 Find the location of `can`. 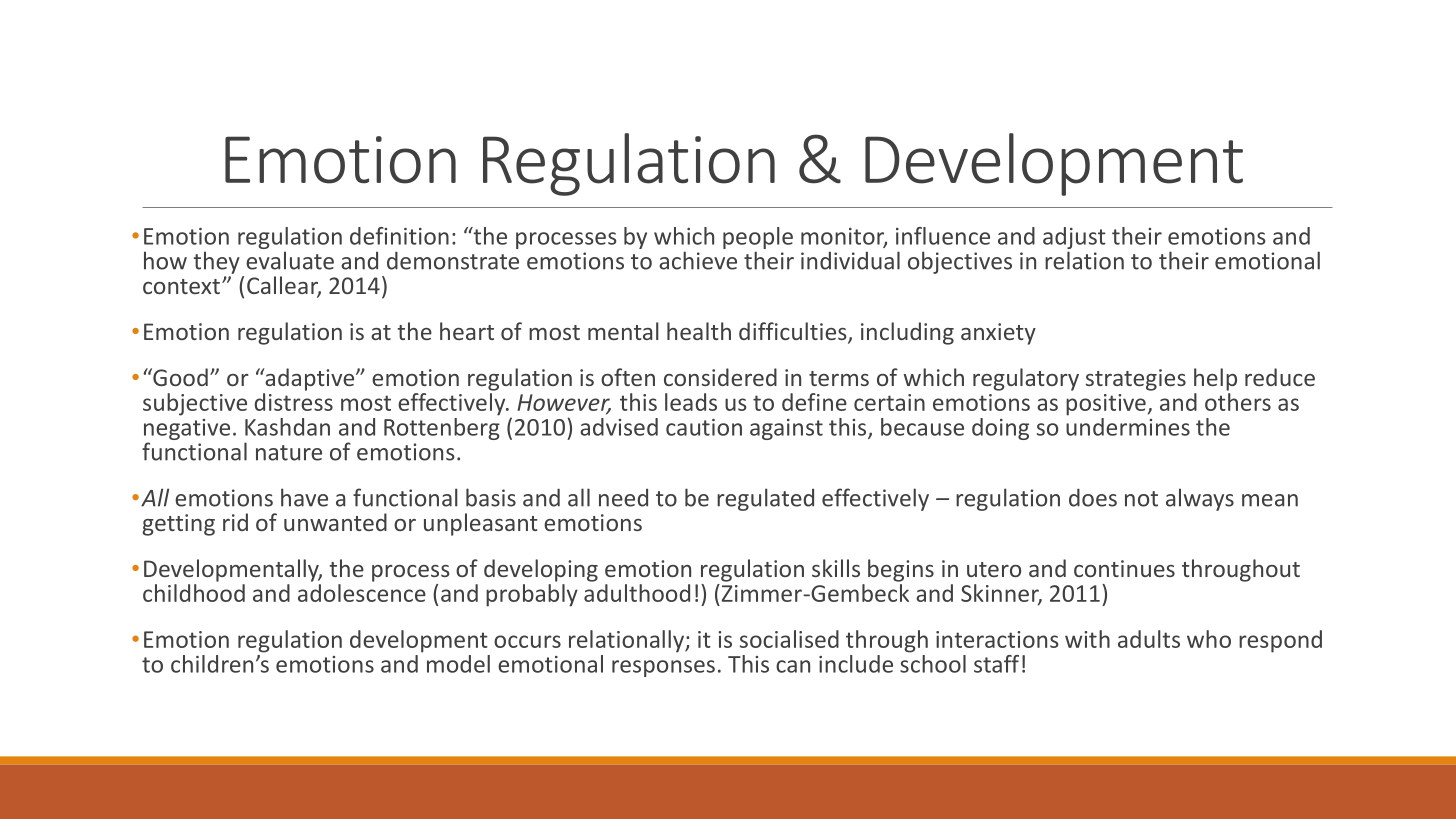

can is located at coordinates (793, 666).
